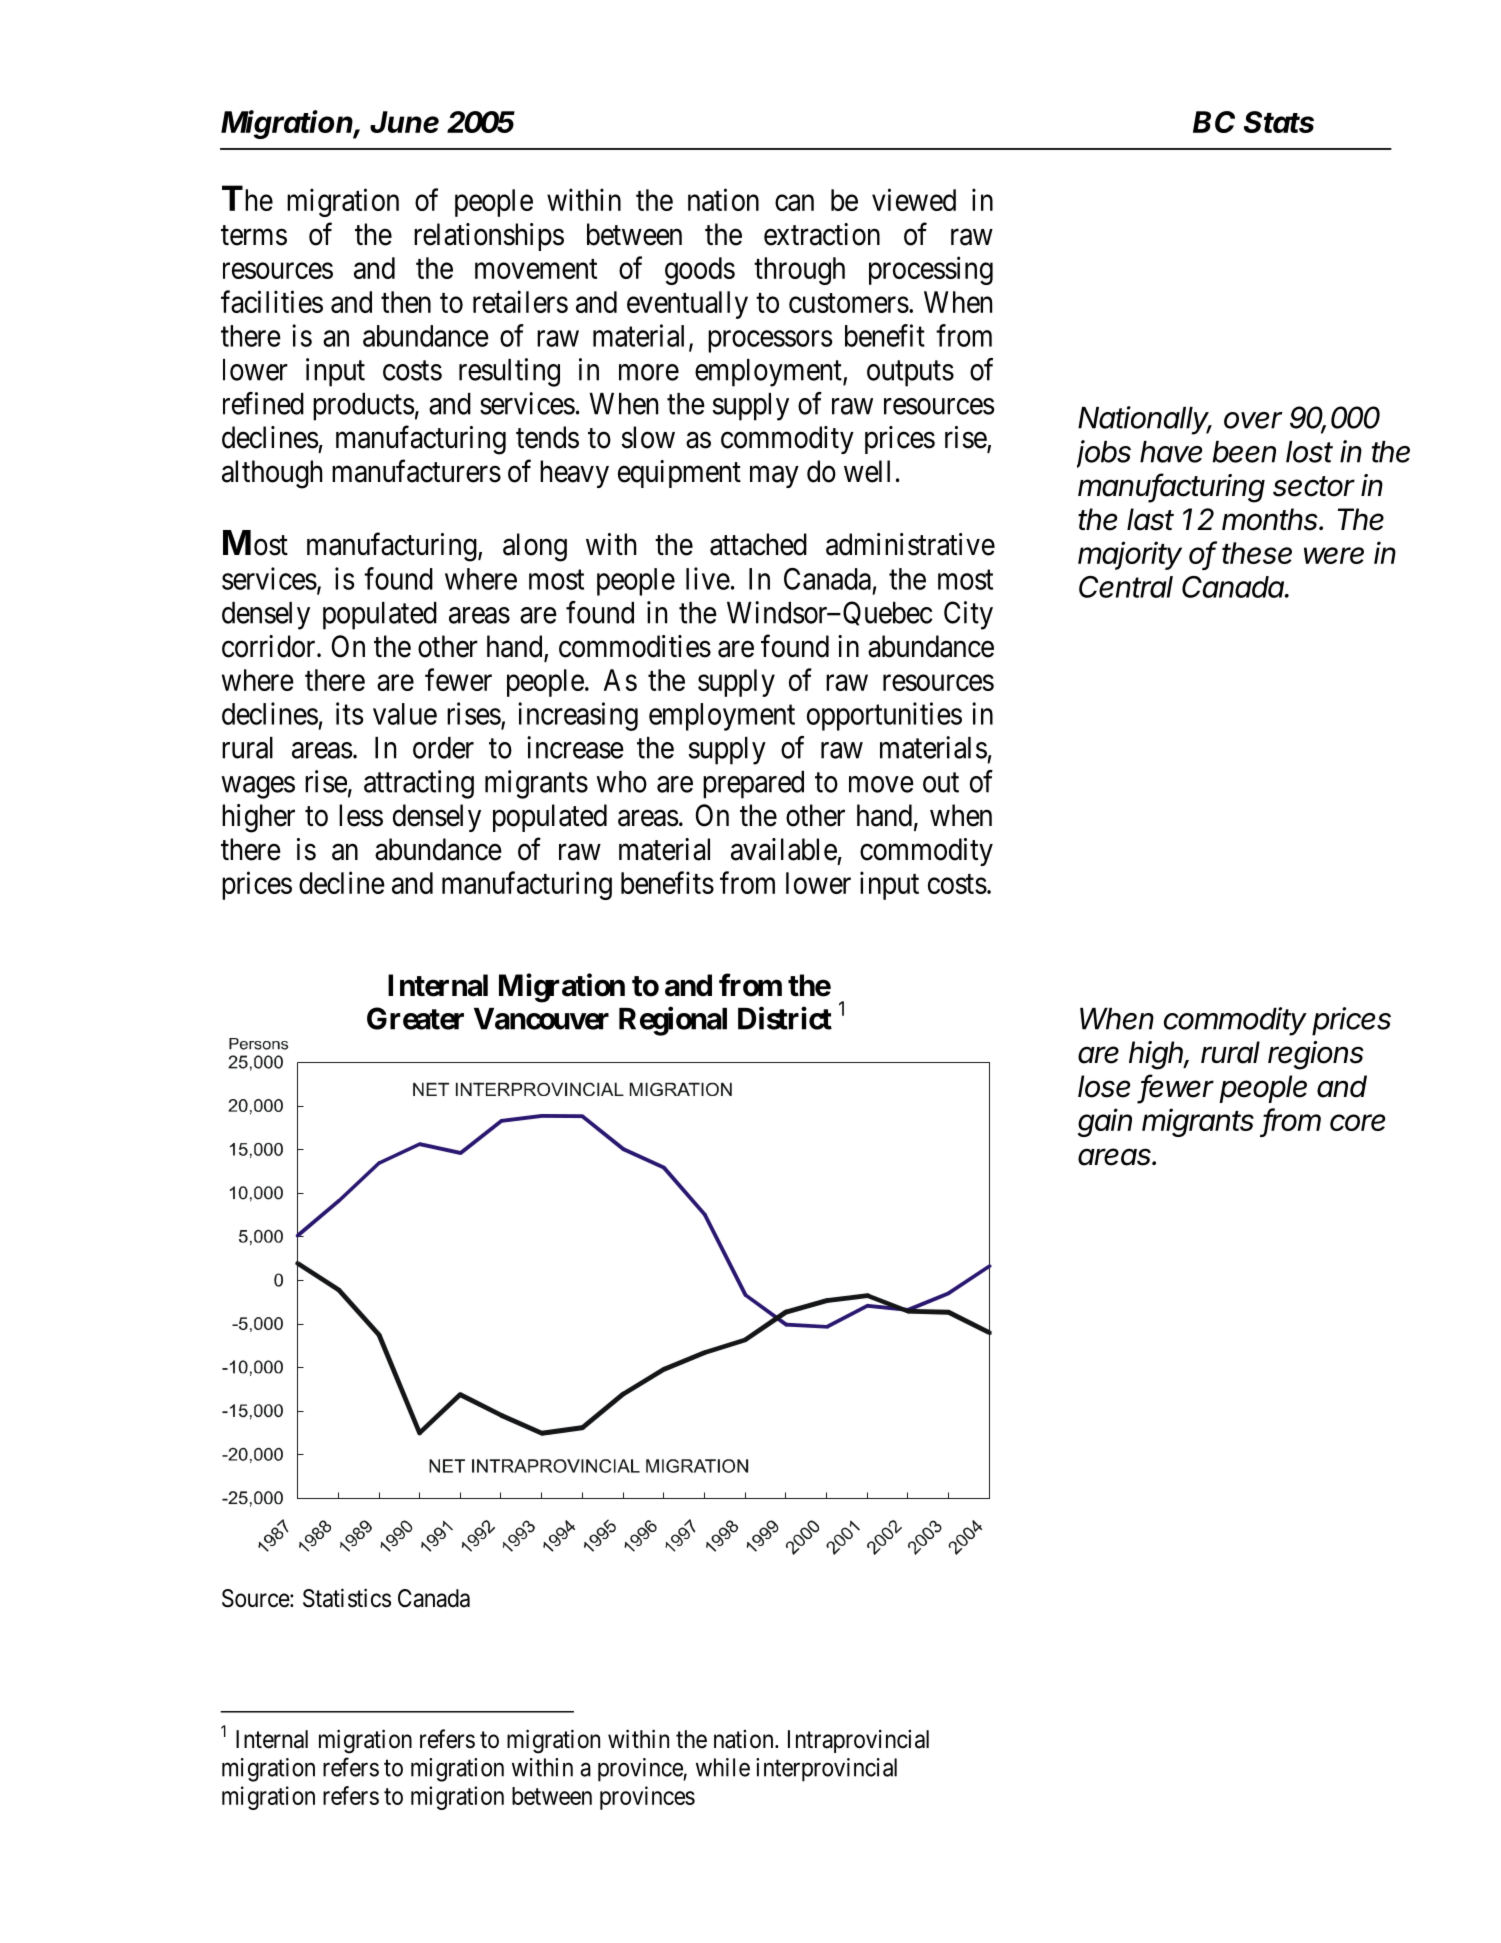  Describe the element at coordinates (404, 122) in the screenshot. I see `June` at that location.
